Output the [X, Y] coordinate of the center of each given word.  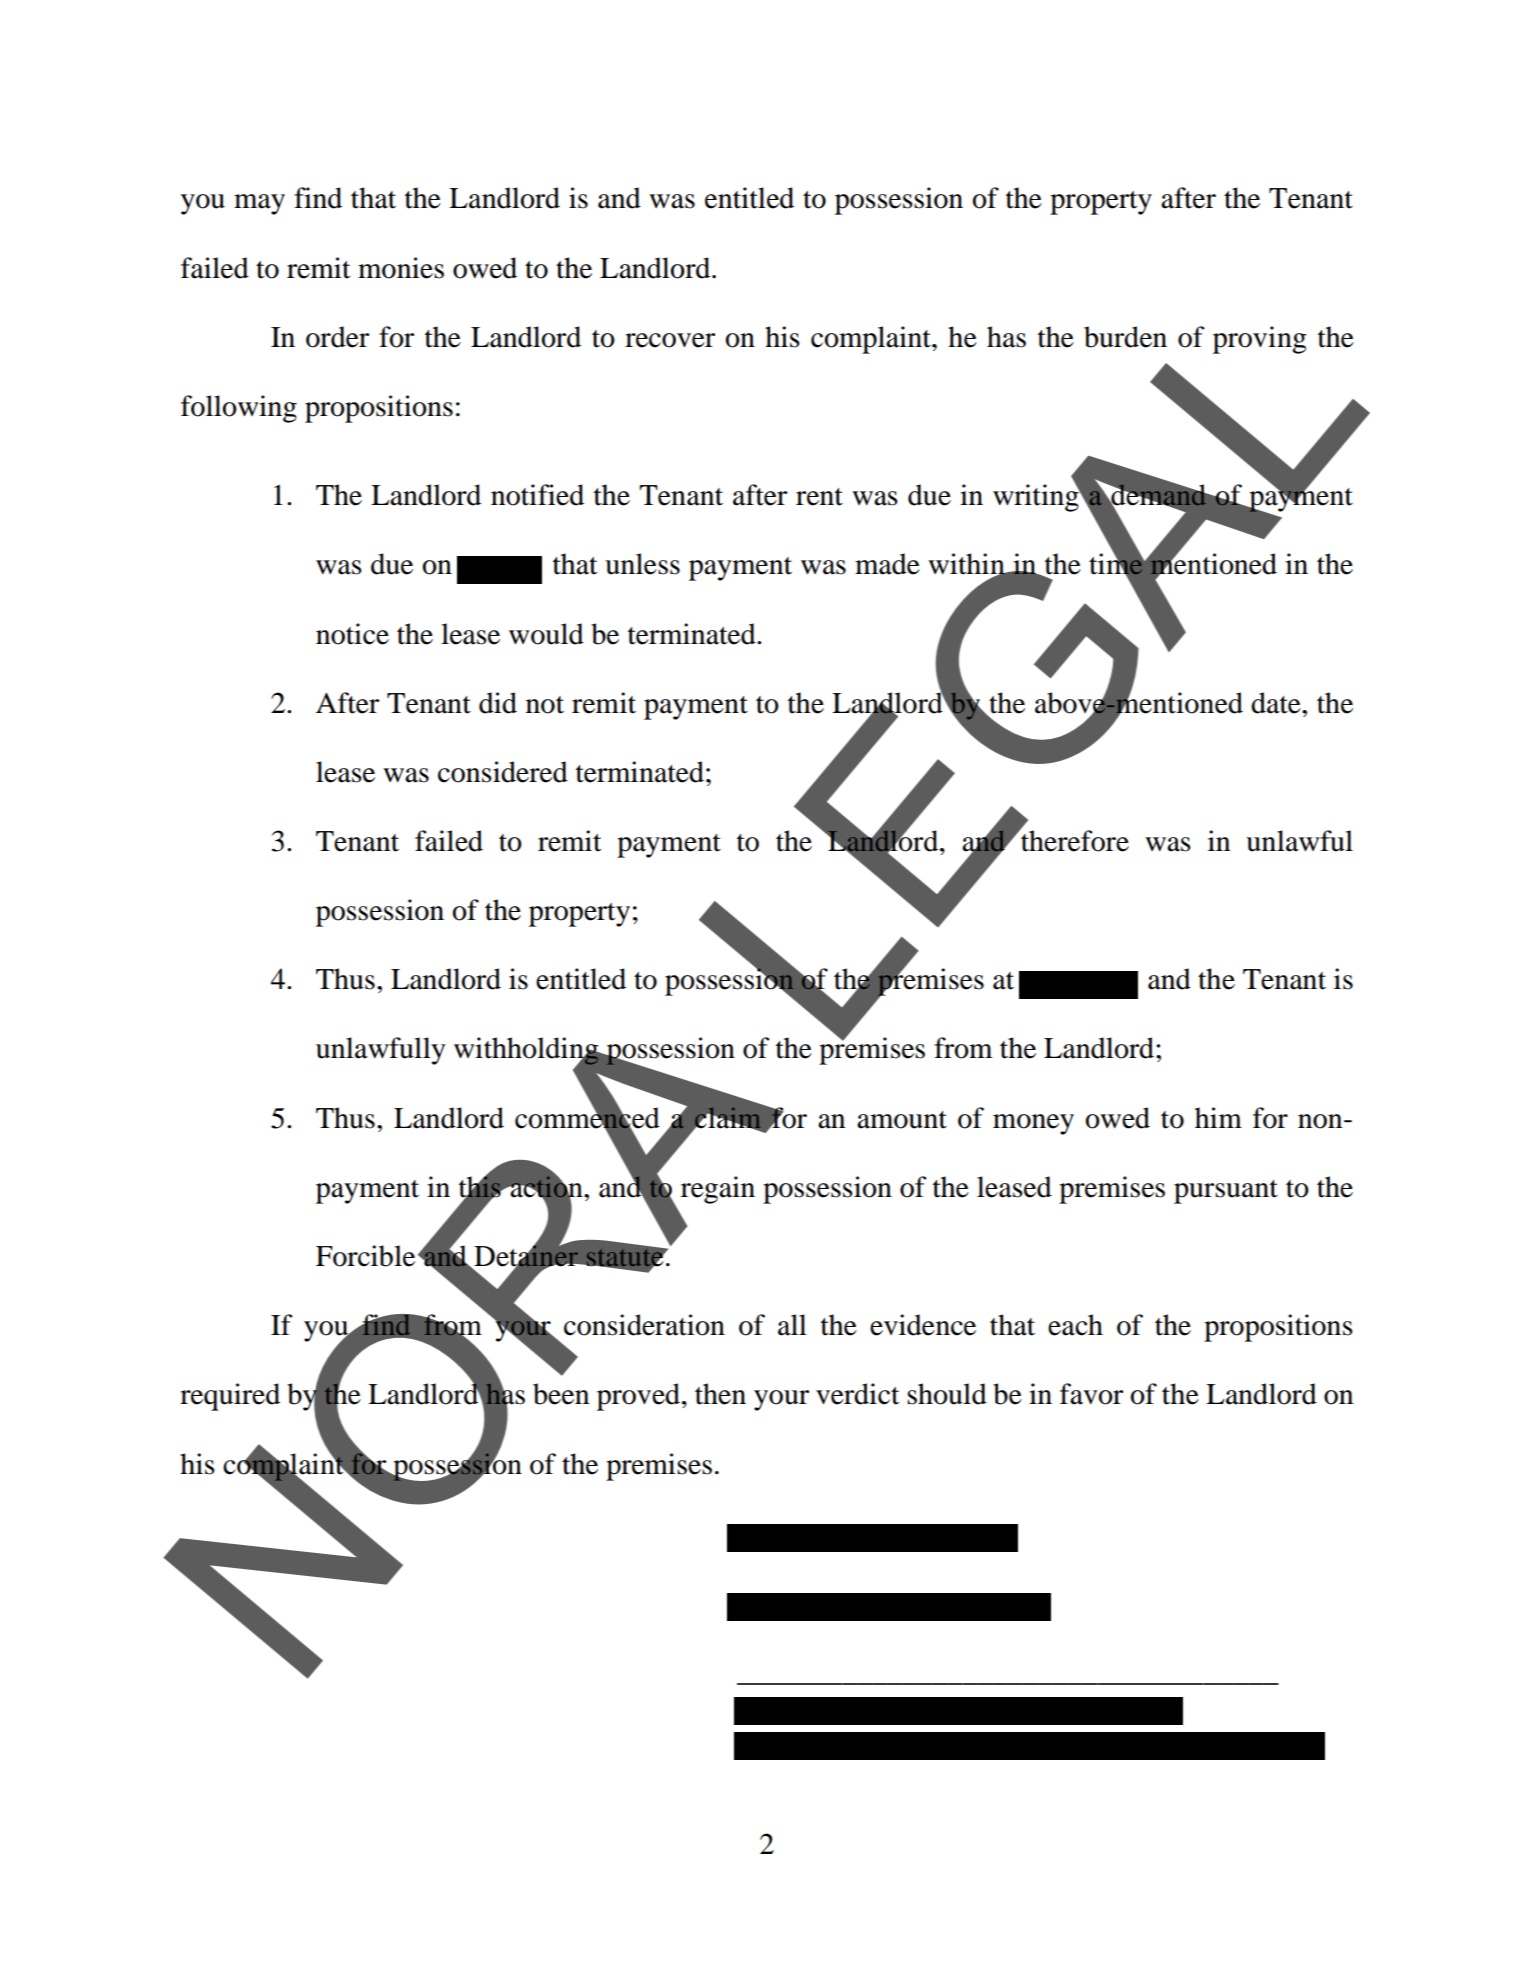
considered [503, 772]
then [720, 1394]
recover [670, 340]
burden [1125, 337]
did [498, 703]
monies [401, 268]
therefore [1074, 840]
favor [1091, 1394]
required [230, 1397]
